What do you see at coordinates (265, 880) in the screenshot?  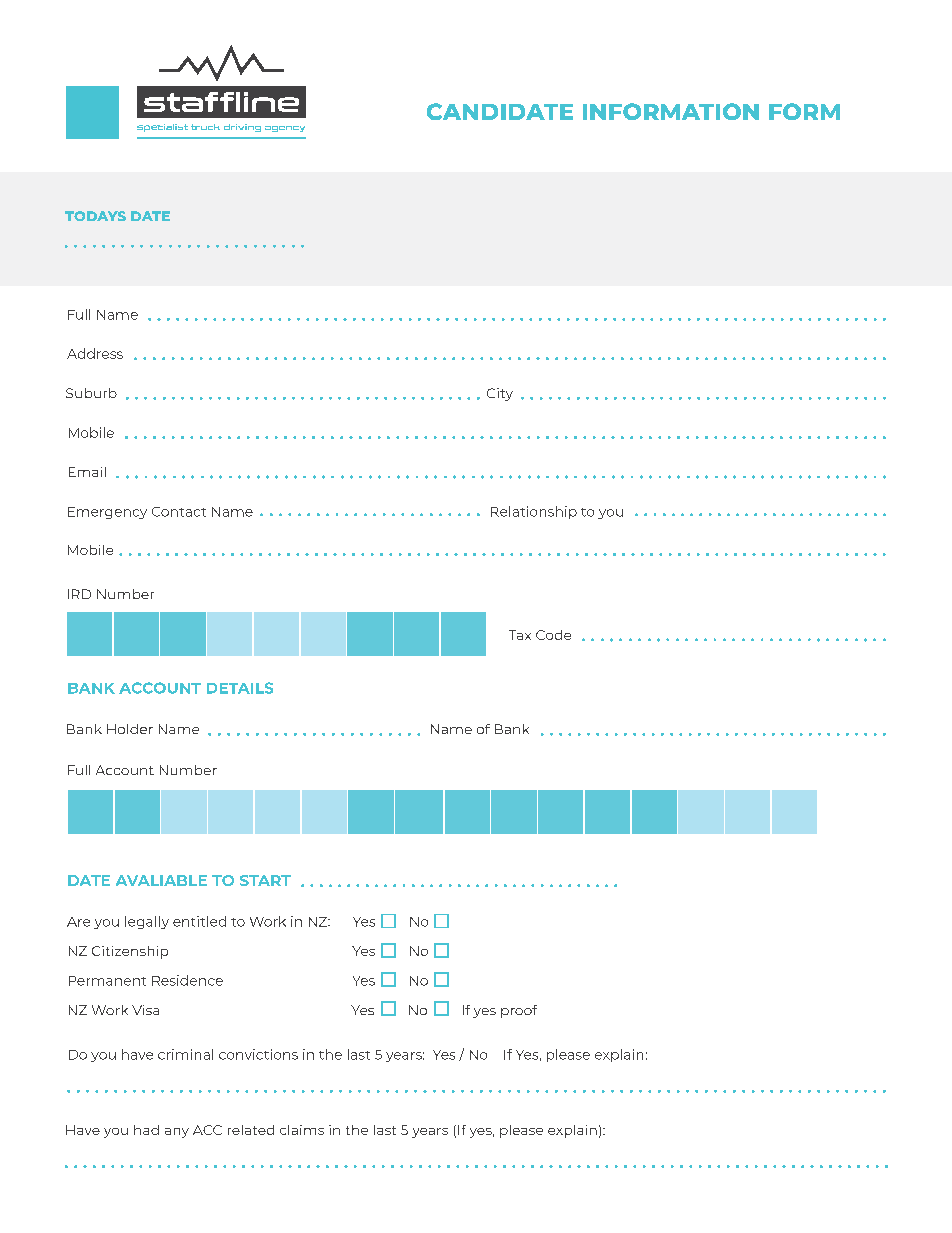 I see `START` at bounding box center [265, 880].
